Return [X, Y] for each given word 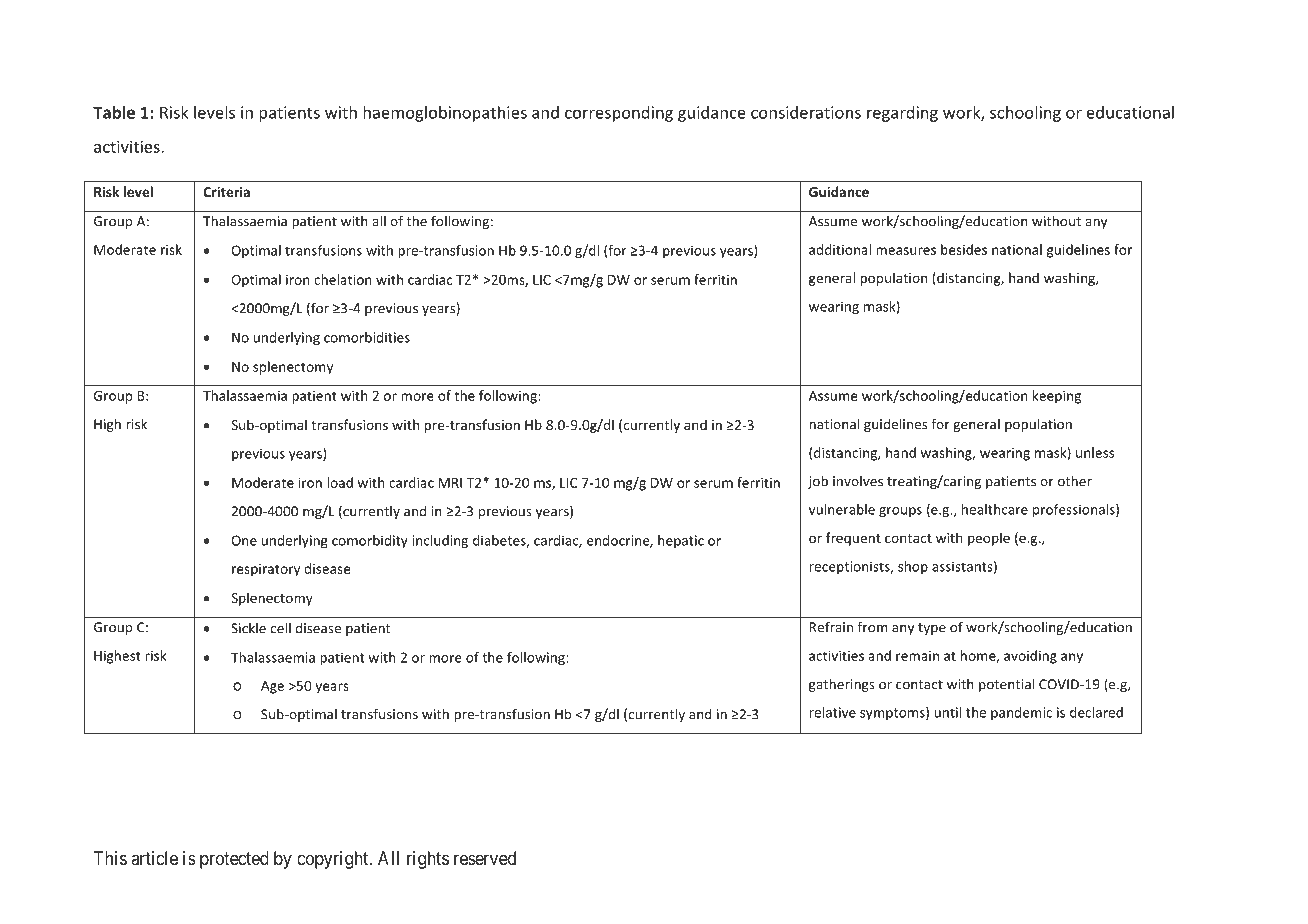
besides [964, 249]
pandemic [1021, 713]
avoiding [1030, 657]
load [340, 482]
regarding [902, 114]
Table [114, 112]
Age [272, 687]
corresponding [619, 114]
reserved [485, 858]
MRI [450, 483]
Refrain [831, 627]
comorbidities [367, 337]
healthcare [995, 509]
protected [234, 860]
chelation [343, 279]
